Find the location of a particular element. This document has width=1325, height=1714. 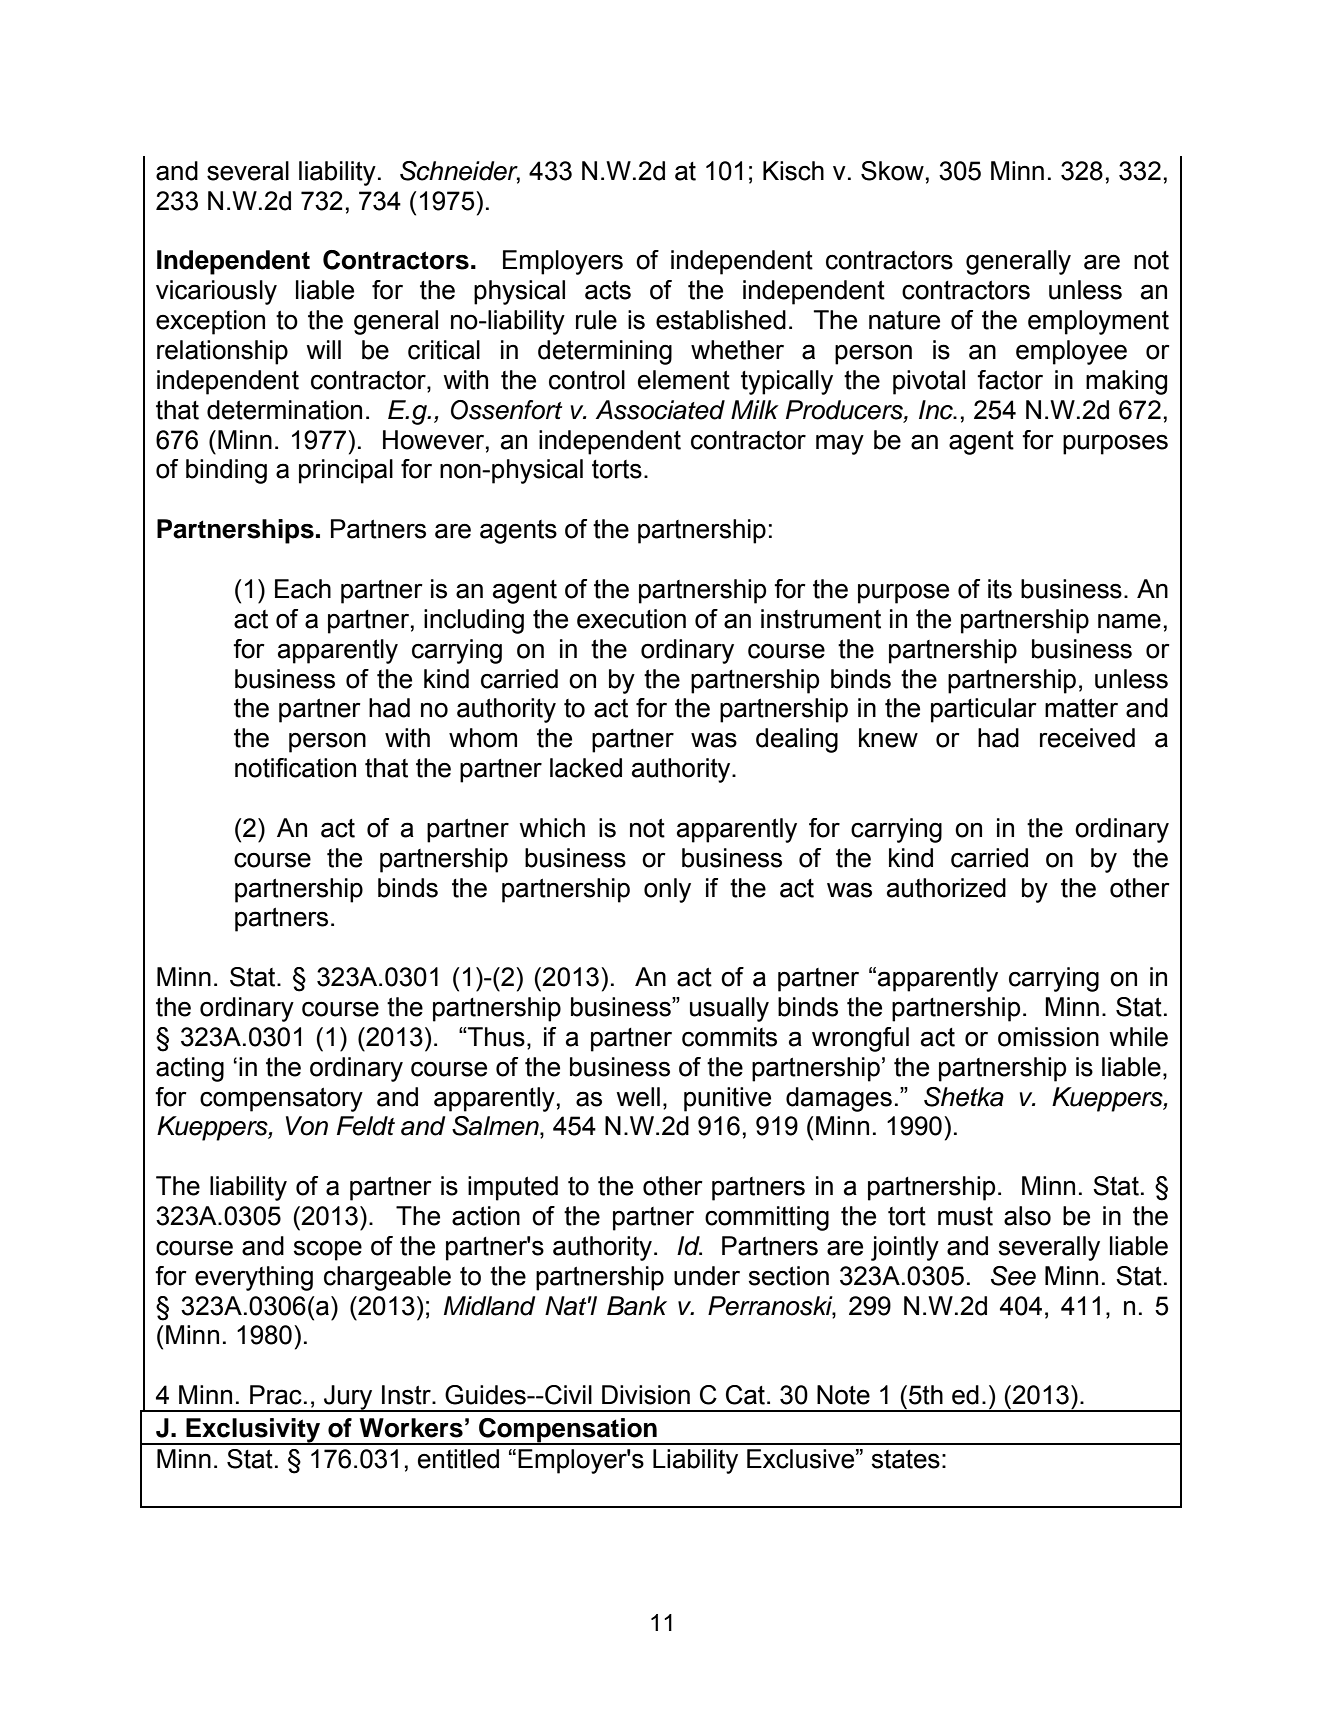

well is located at coordinates (638, 1097).
